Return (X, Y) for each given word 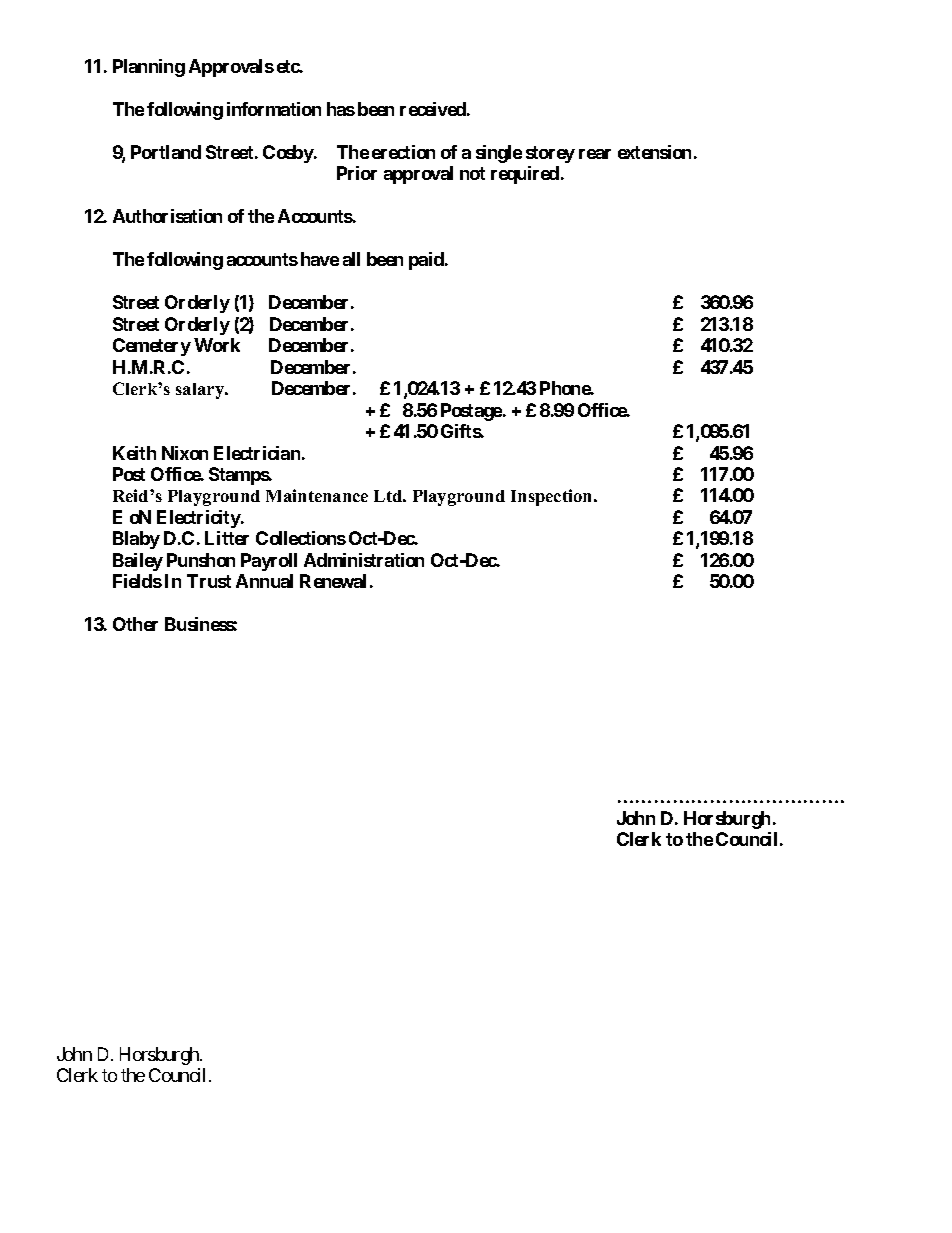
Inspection (553, 497)
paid (427, 261)
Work (217, 345)
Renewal (333, 581)
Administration (364, 560)
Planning (149, 68)
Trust (209, 581)
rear (595, 154)
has (341, 109)
